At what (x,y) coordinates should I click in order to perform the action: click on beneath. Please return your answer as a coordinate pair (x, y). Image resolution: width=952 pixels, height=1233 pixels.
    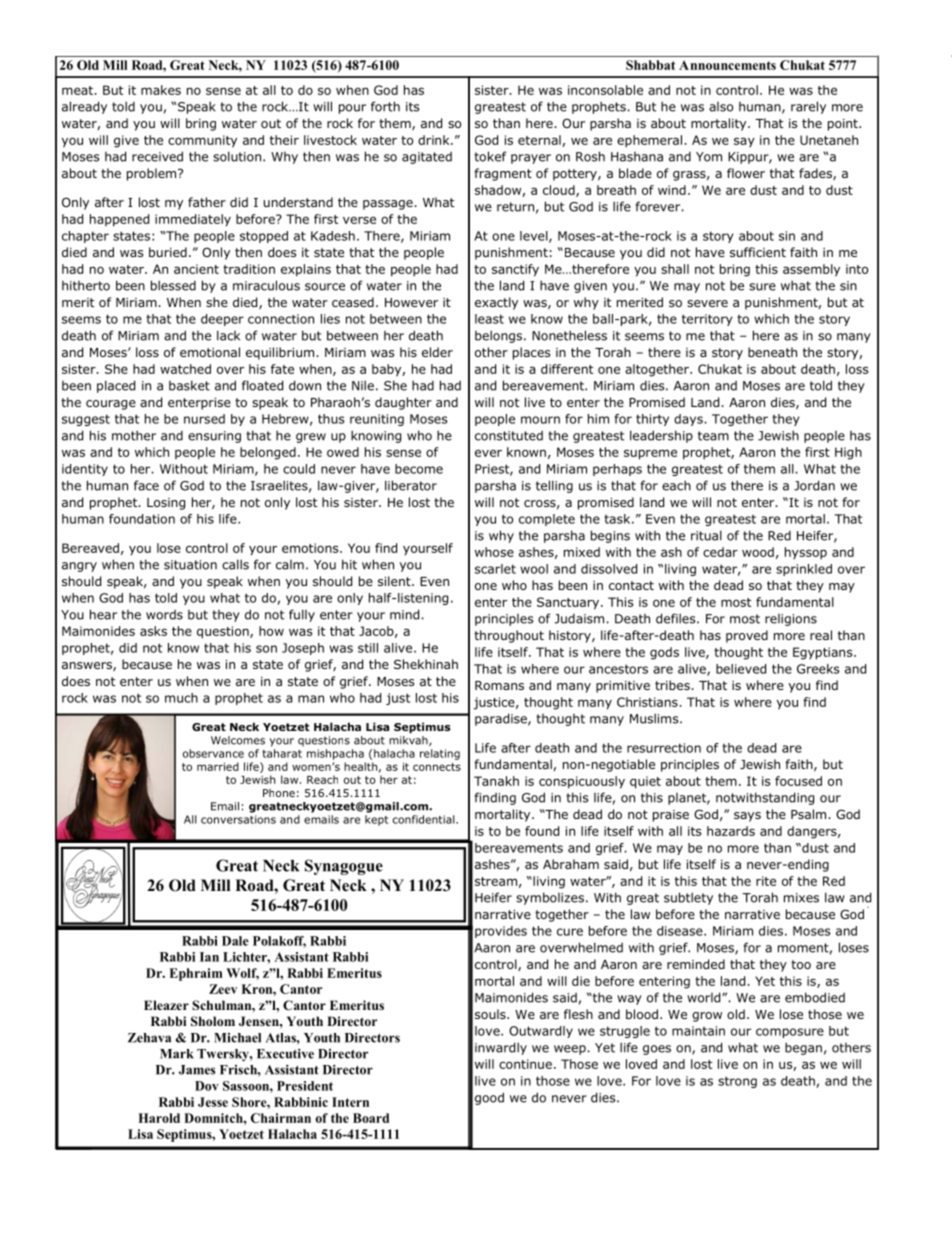
    Looking at the image, I should click on (772, 352).
